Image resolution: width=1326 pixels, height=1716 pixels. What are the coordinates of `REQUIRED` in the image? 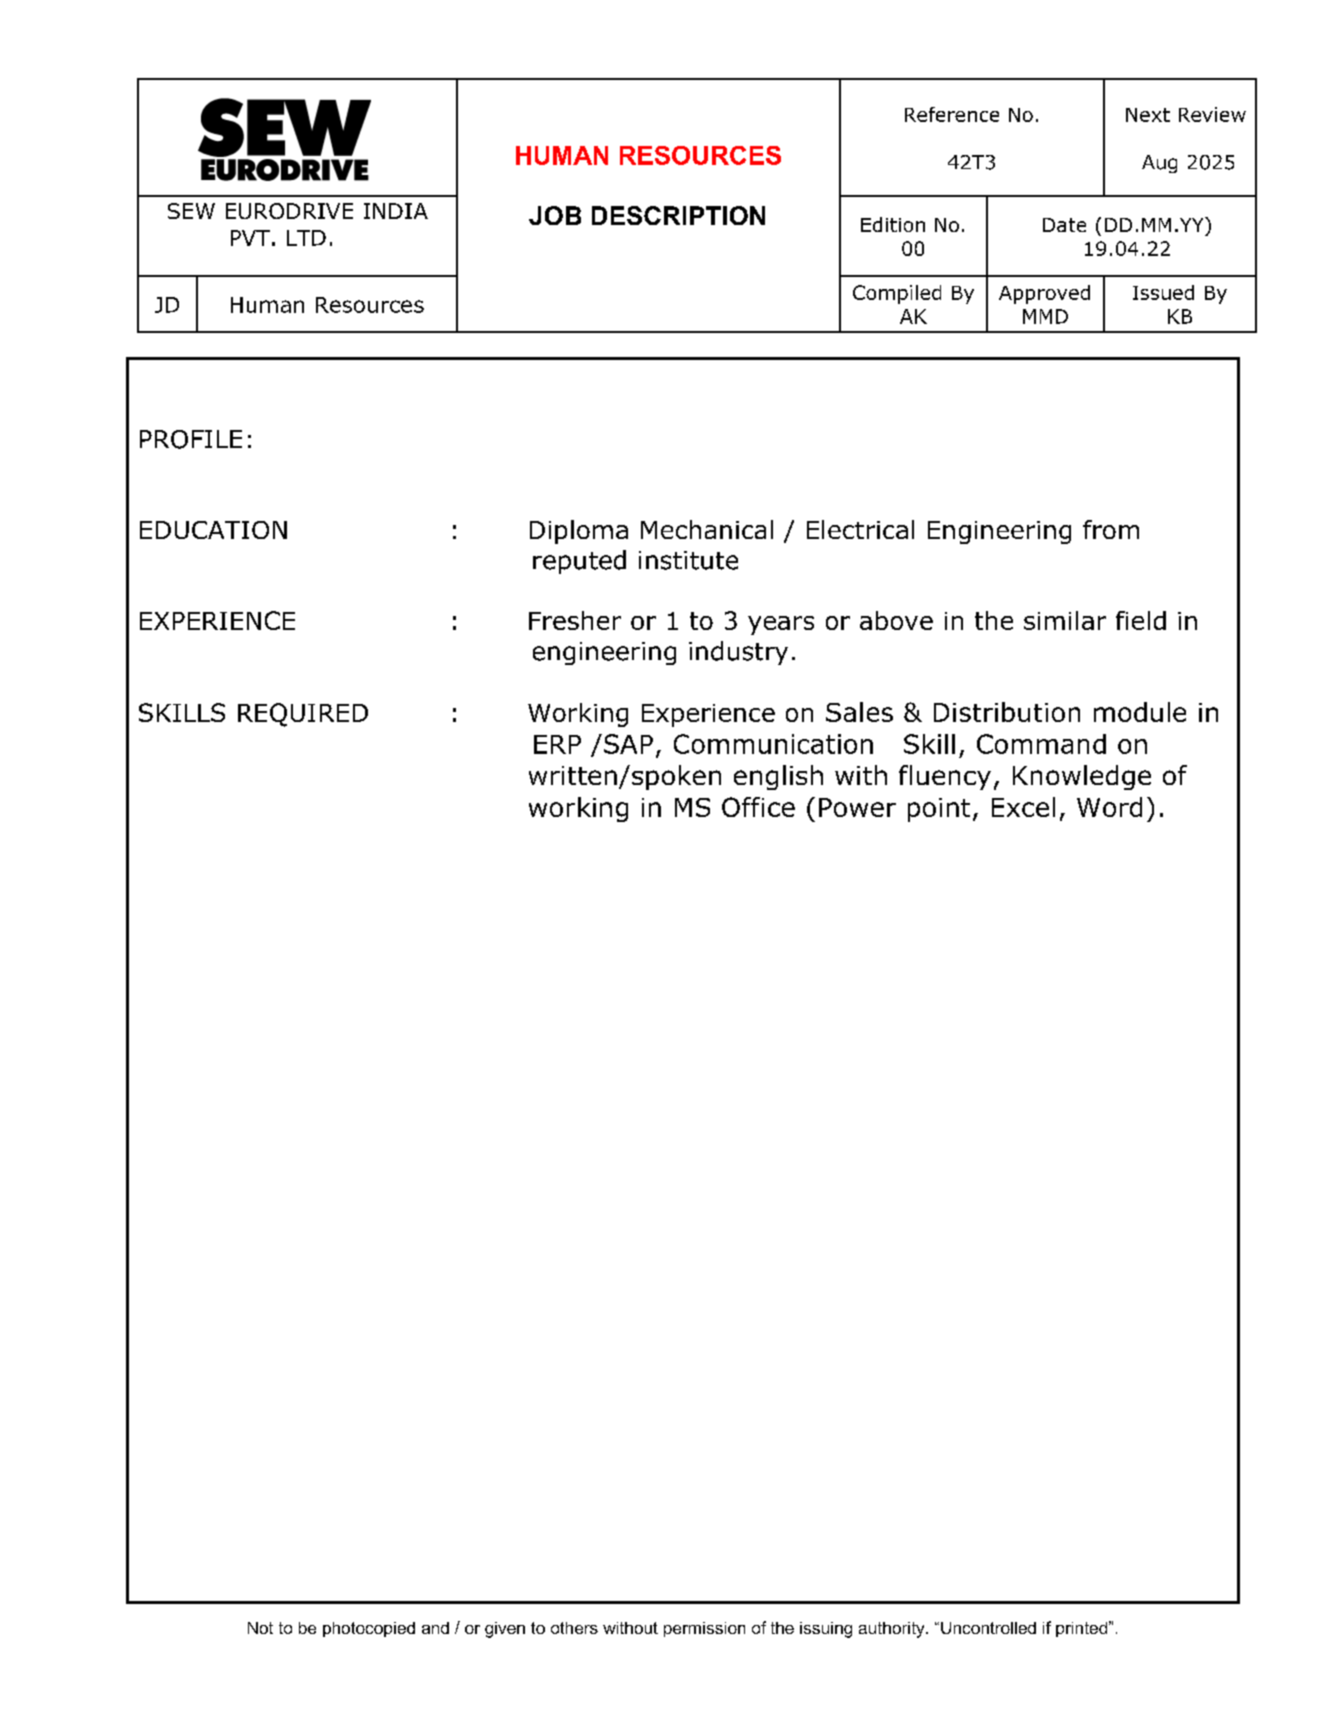 It's located at (303, 715).
